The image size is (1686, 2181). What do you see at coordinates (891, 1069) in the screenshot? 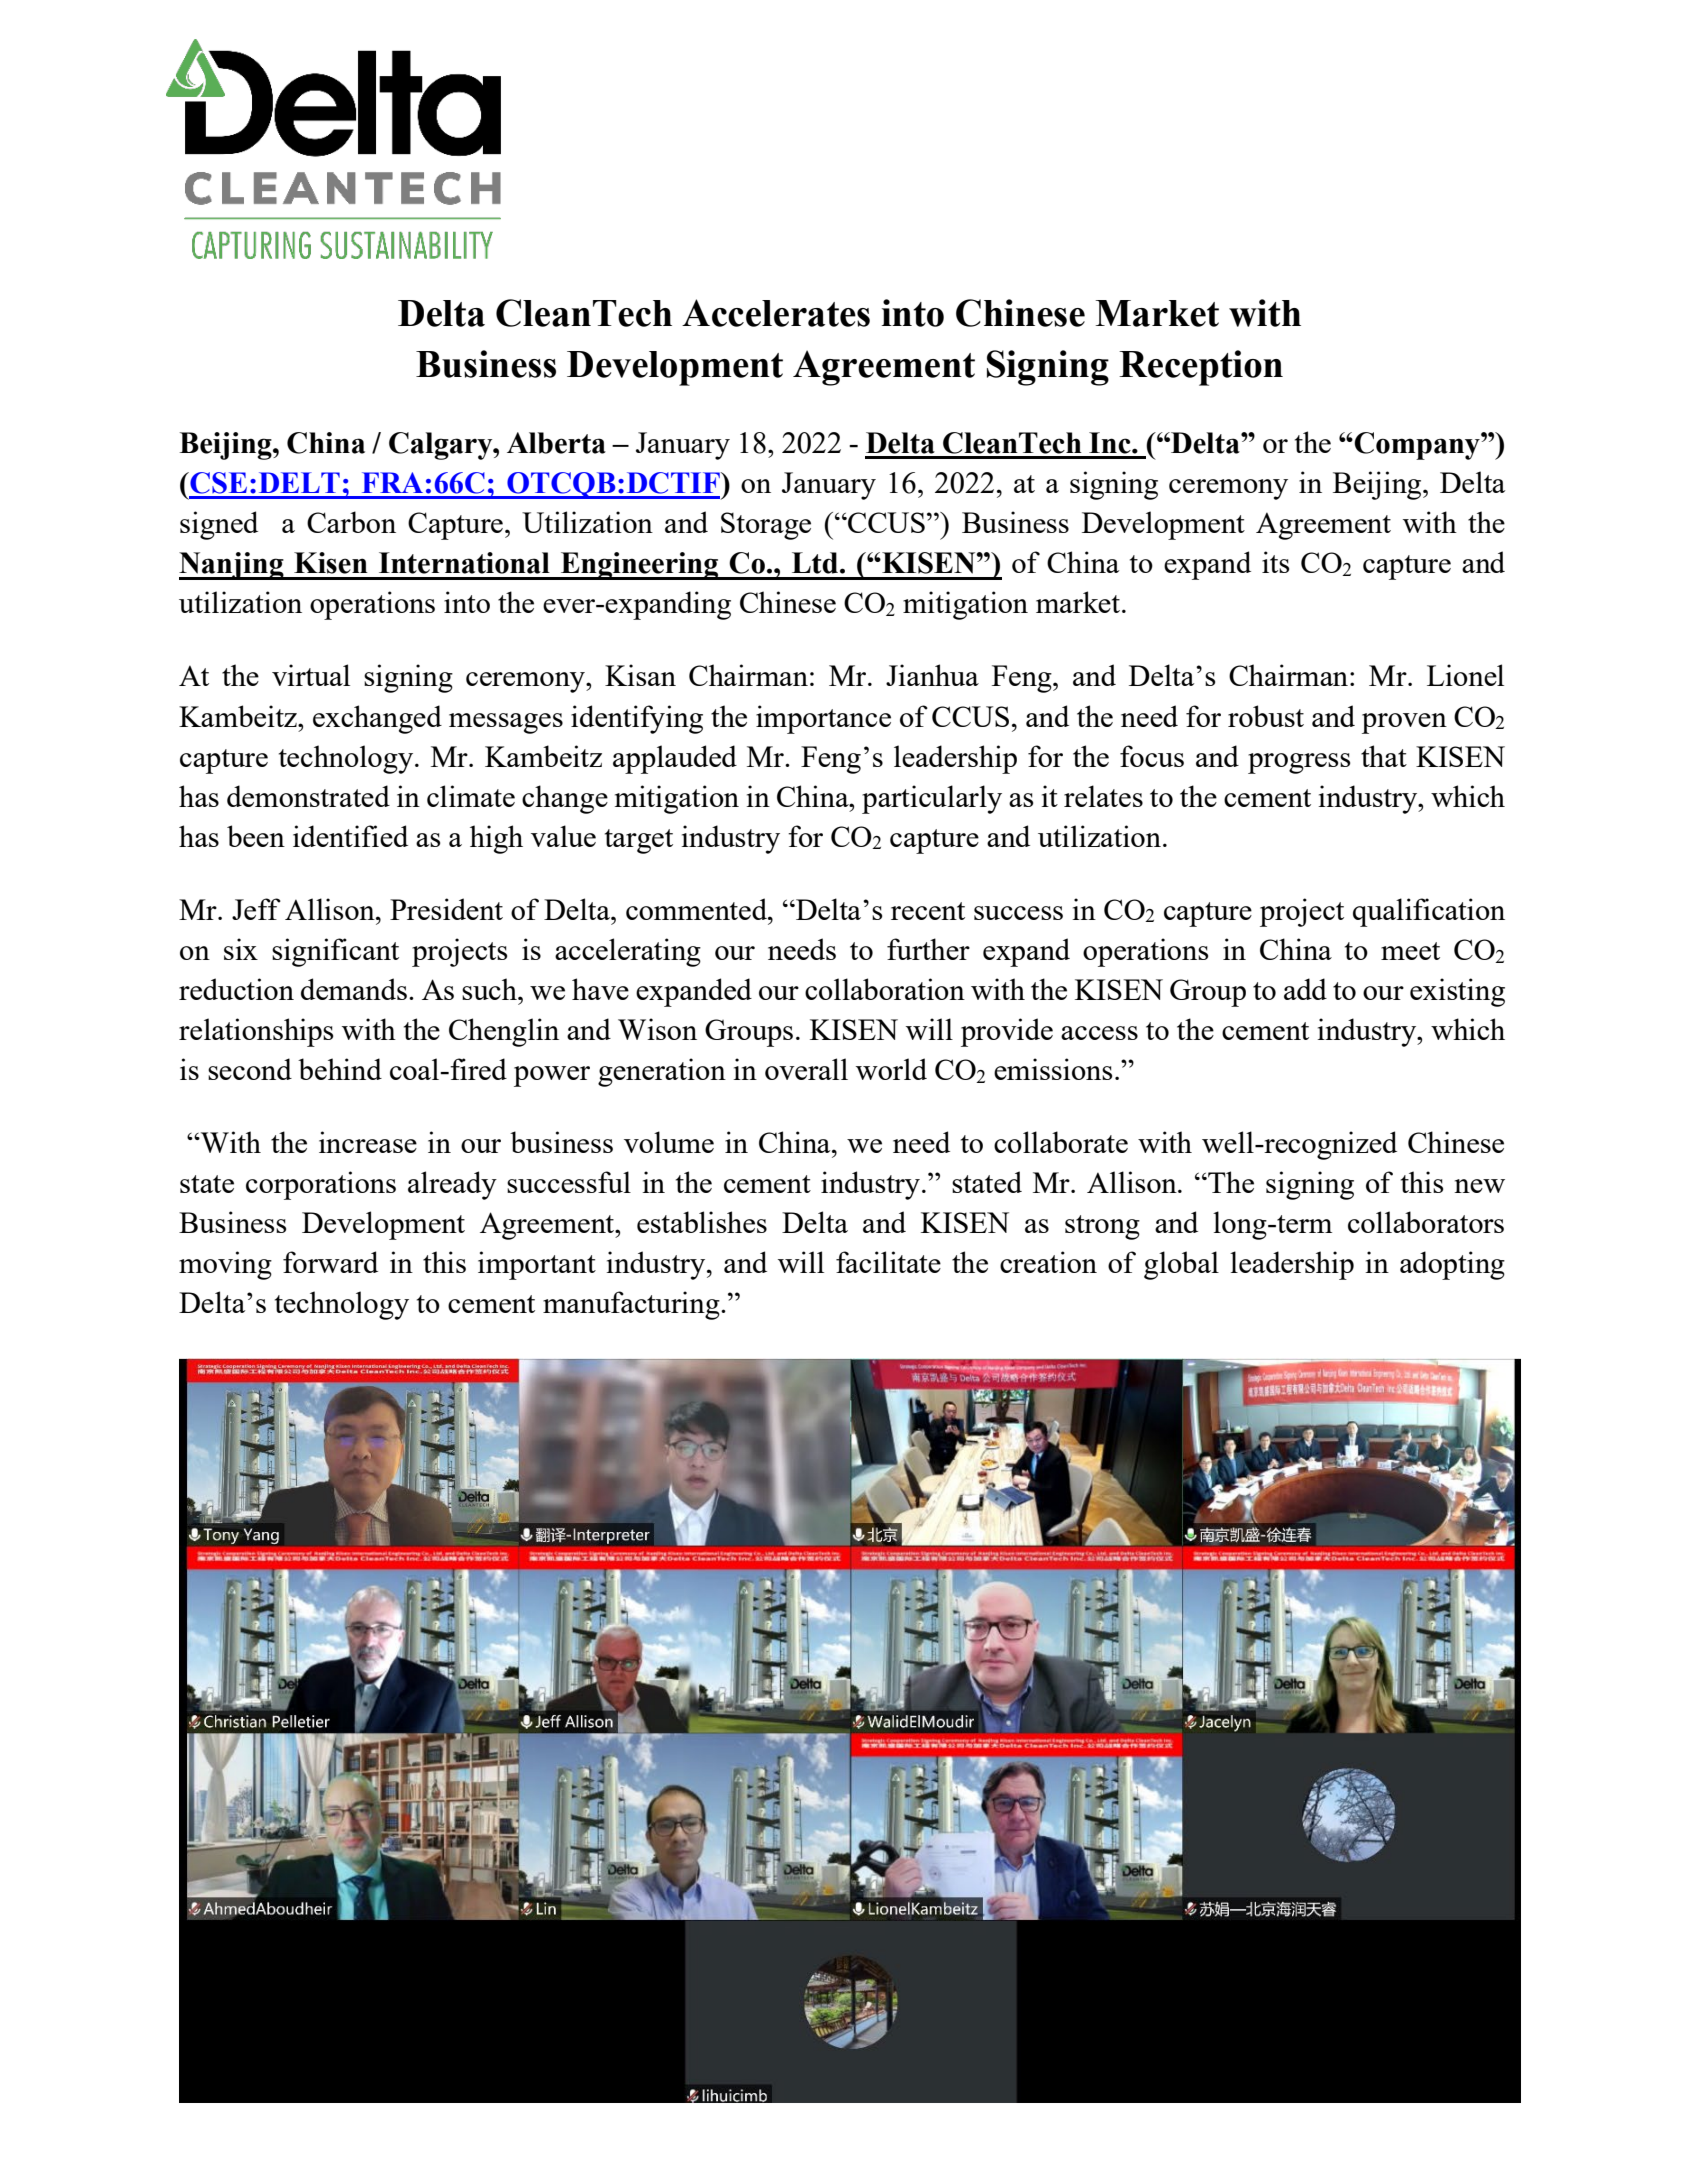
I see `world` at bounding box center [891, 1069].
